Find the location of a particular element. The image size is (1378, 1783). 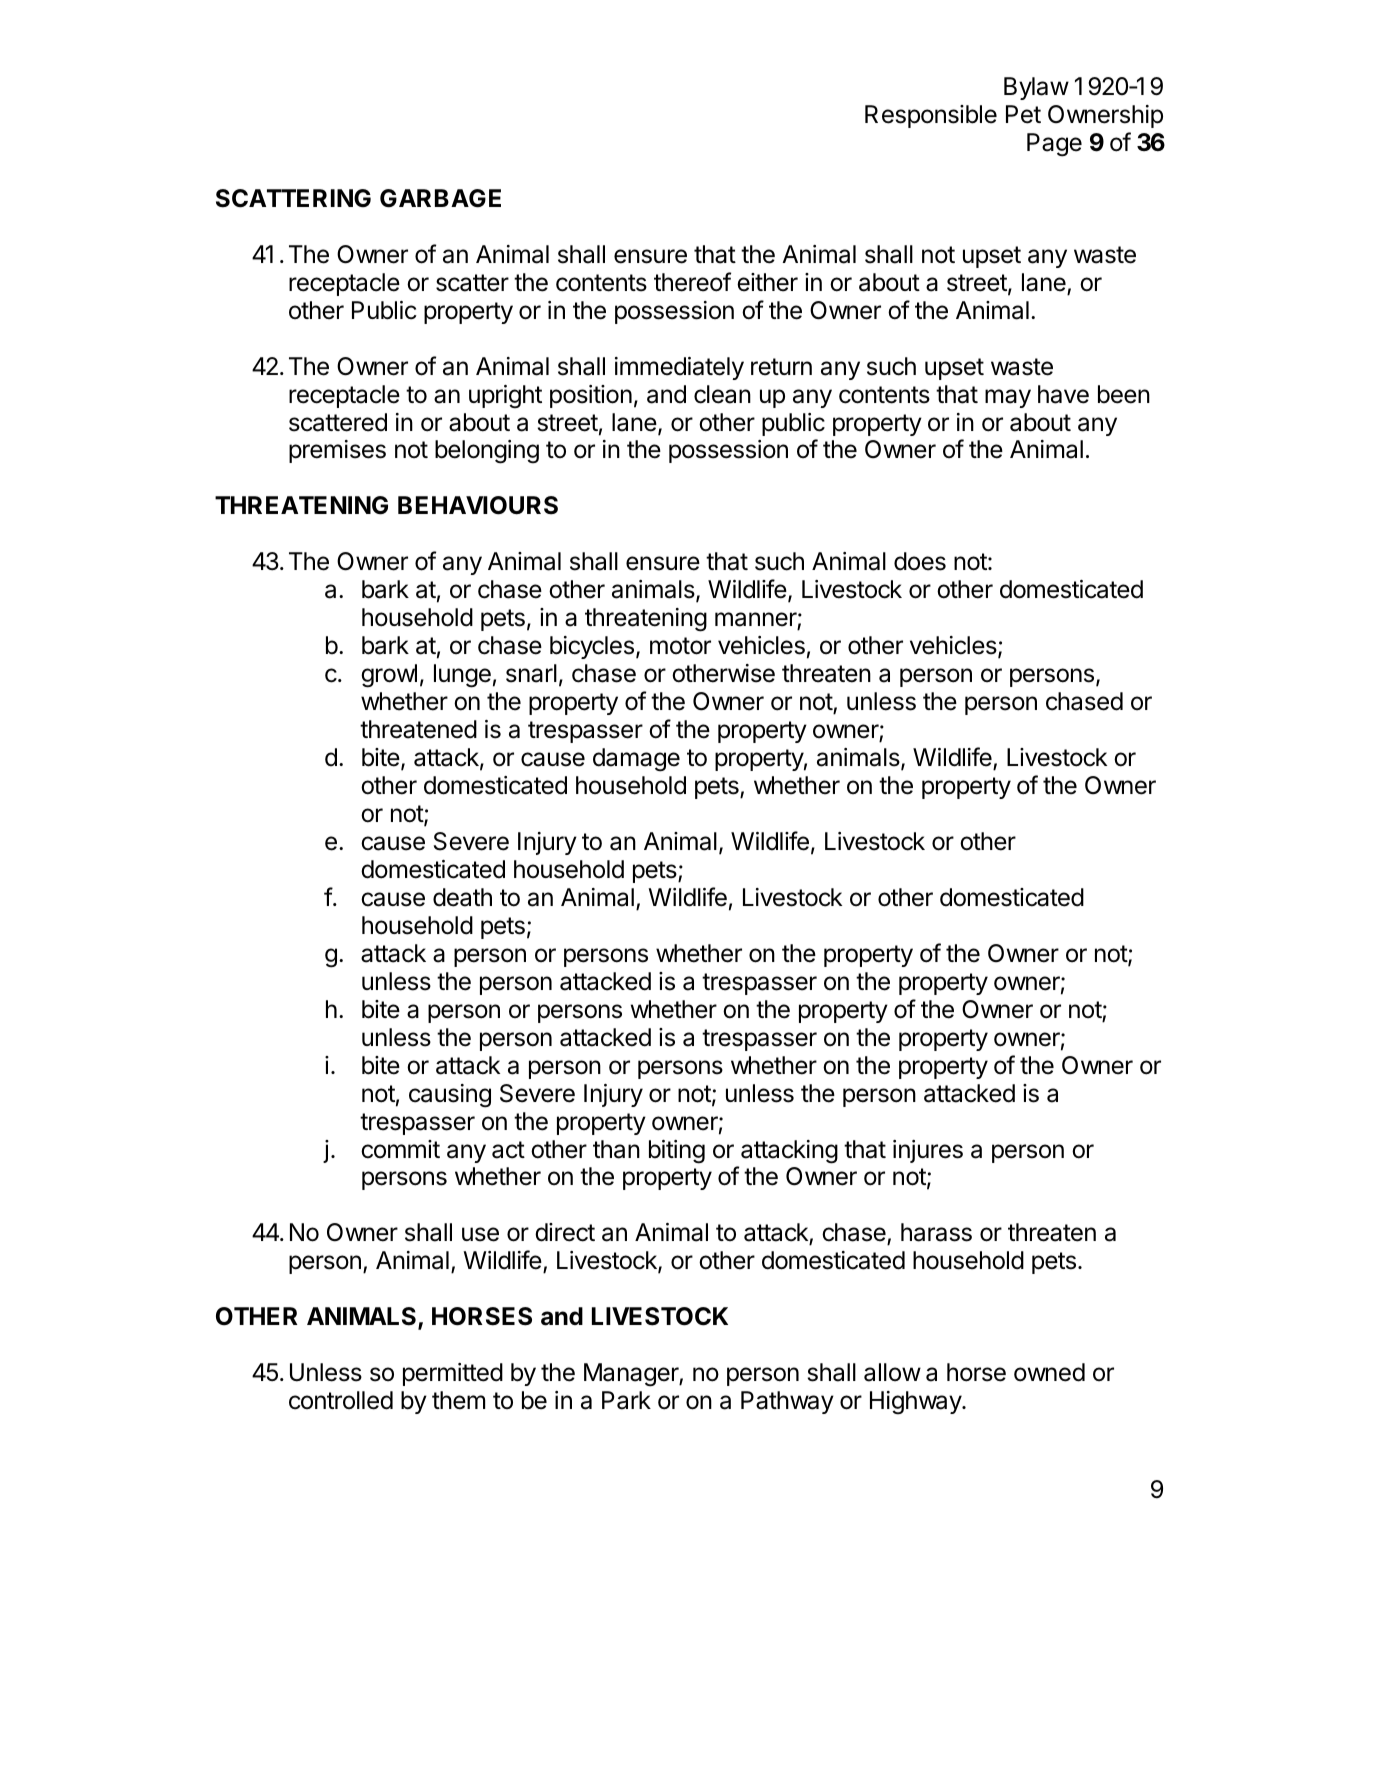

permitted is located at coordinates (453, 1374).
